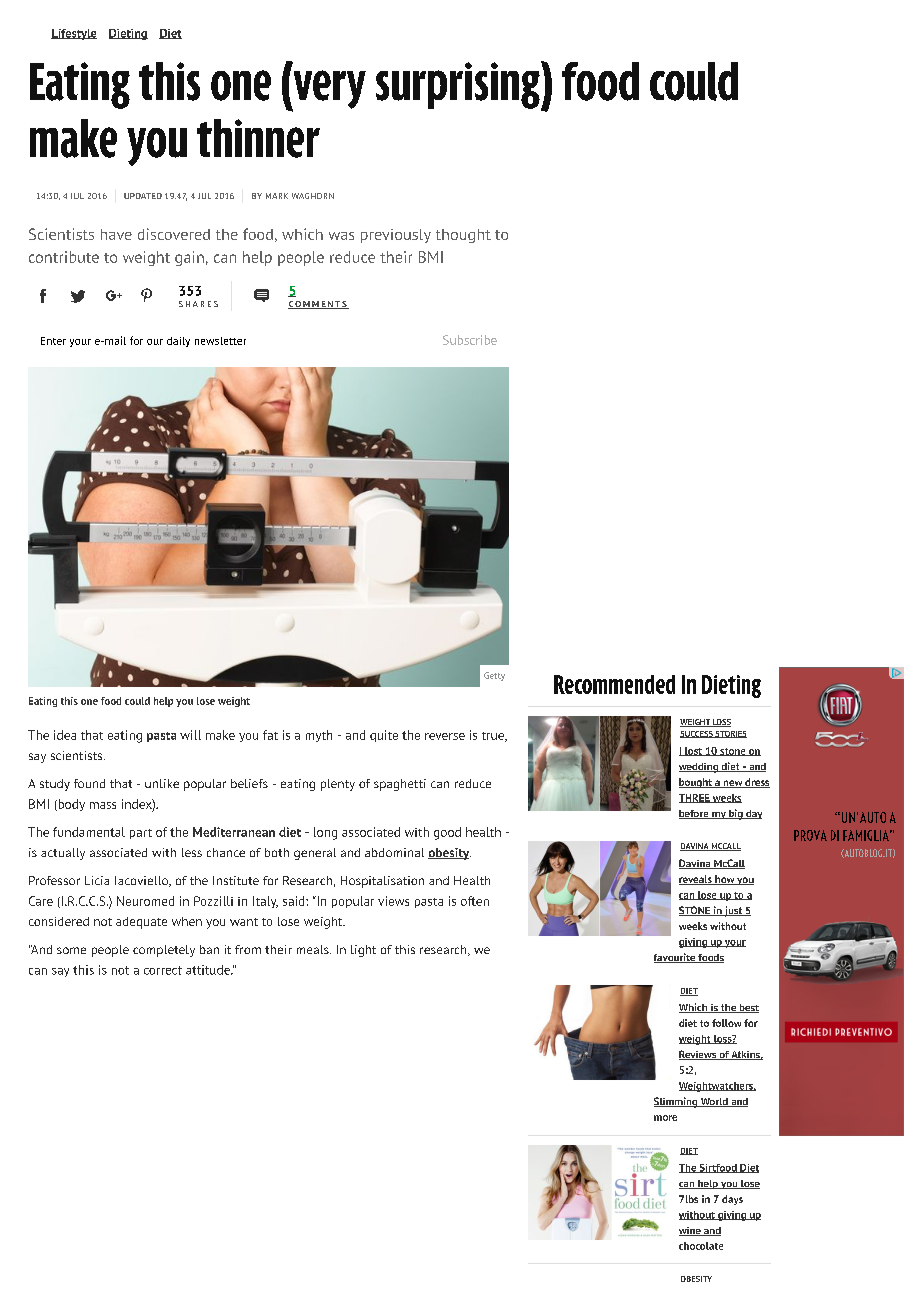 The image size is (924, 1308). Describe the element at coordinates (494, 676) in the image. I see `Getty` at that location.
